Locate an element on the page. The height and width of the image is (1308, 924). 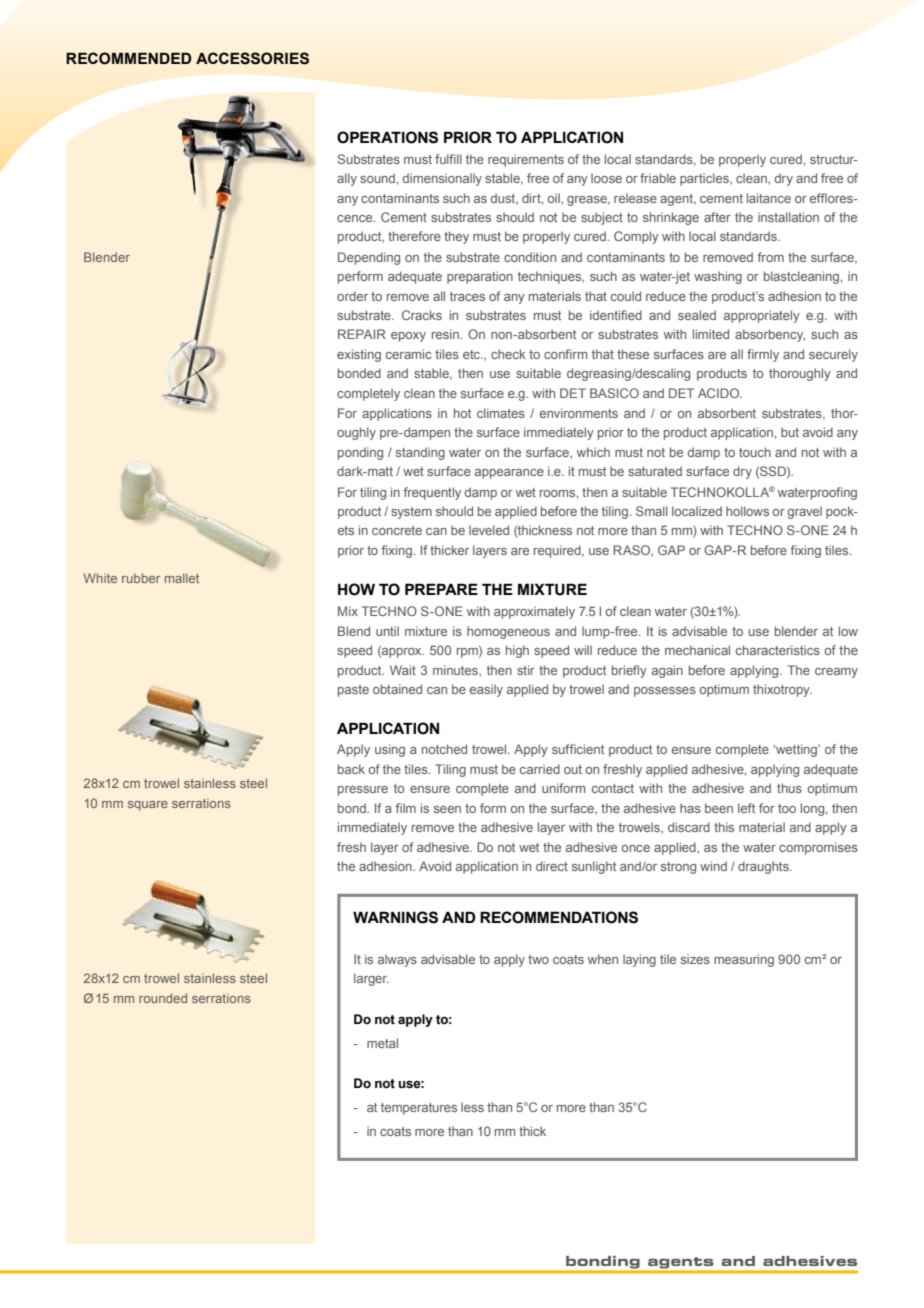
existing is located at coordinates (359, 355).
